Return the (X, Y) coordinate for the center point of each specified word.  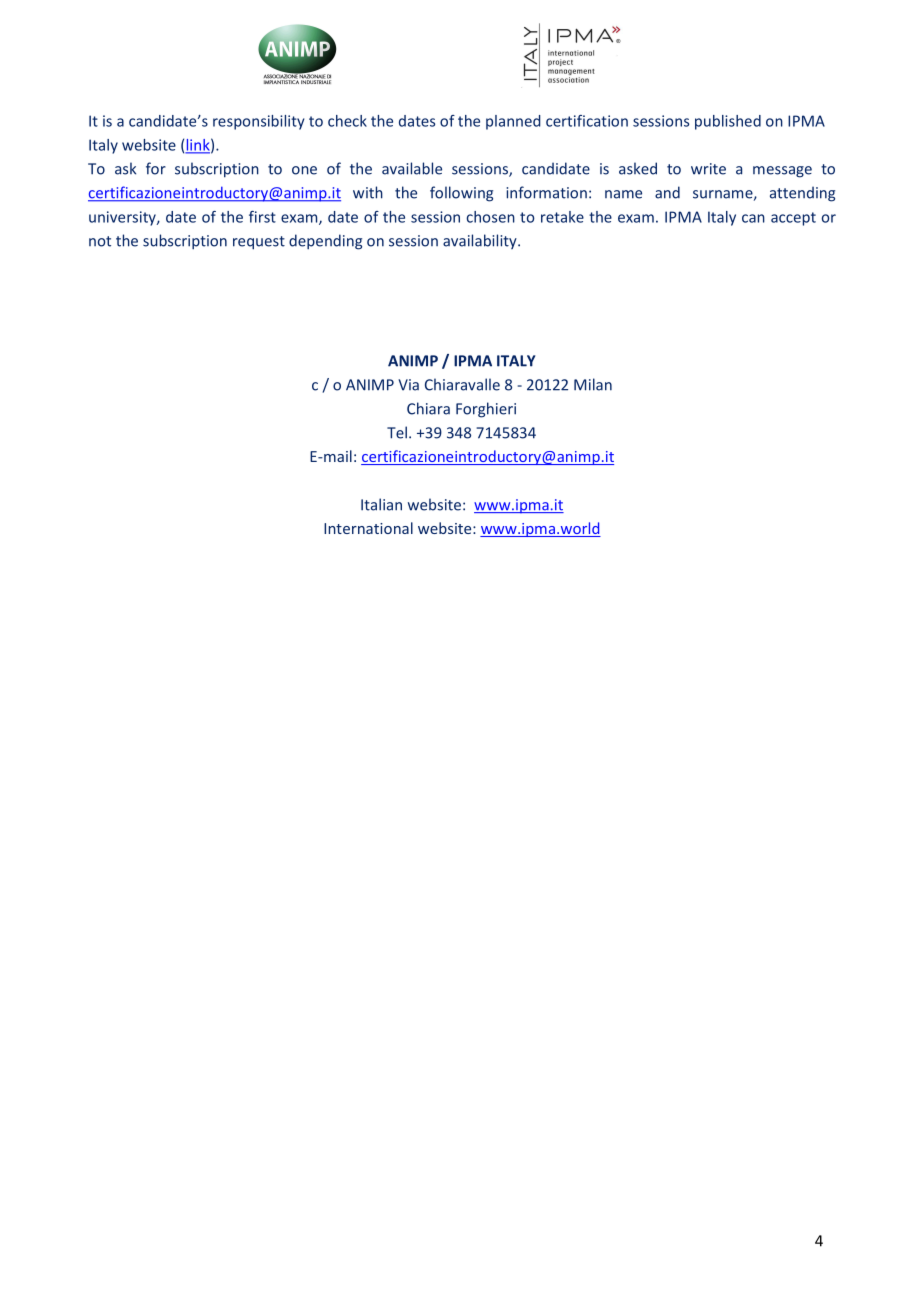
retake (562, 217)
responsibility (259, 122)
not (100, 241)
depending (325, 242)
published (728, 122)
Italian (381, 504)
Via (408, 385)
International (368, 528)
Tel (397, 432)
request (259, 243)
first (262, 217)
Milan (593, 384)
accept (793, 219)
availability (481, 241)
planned (513, 122)
